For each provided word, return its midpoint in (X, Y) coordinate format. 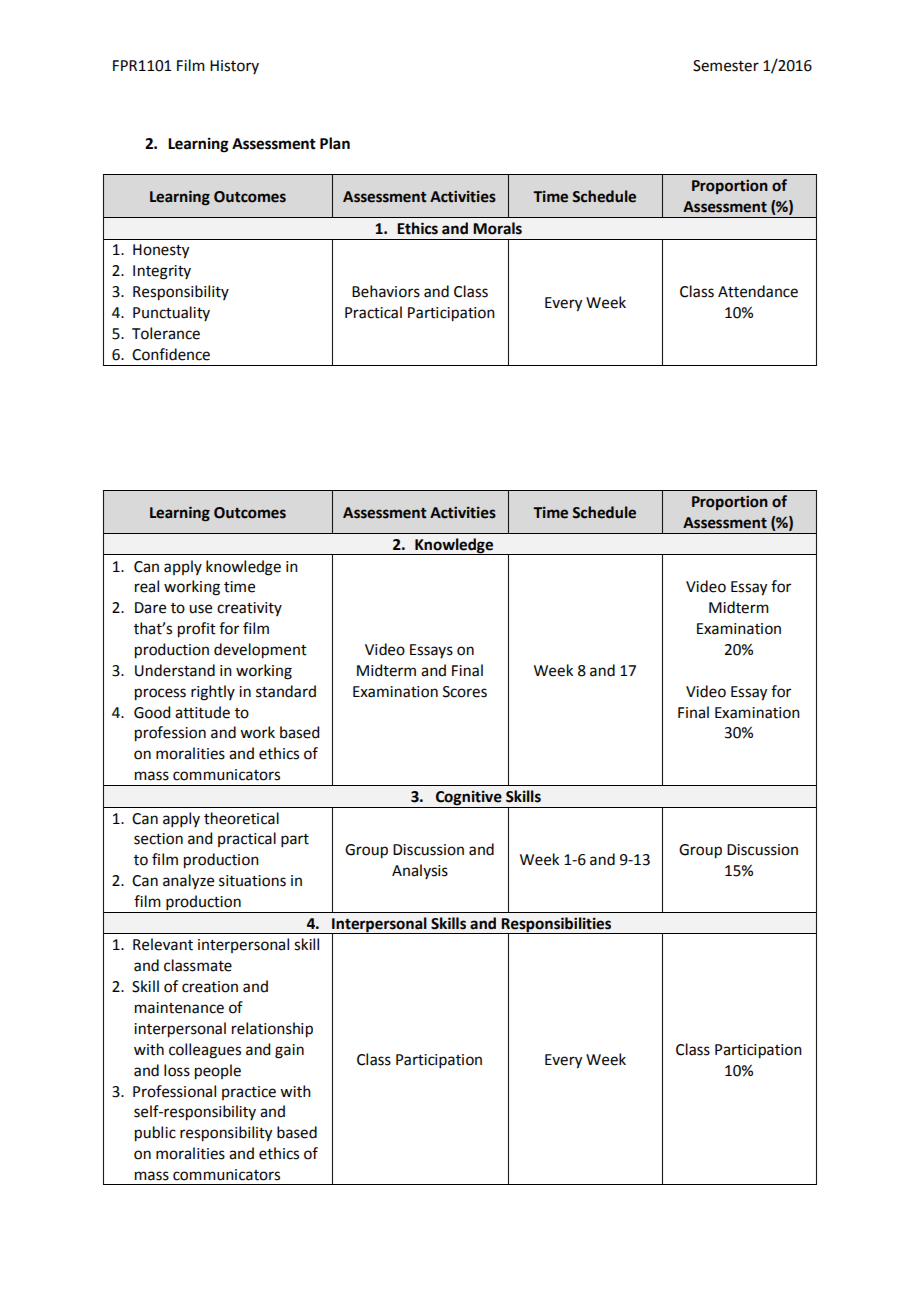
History (234, 67)
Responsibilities (557, 925)
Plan (335, 143)
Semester (726, 66)
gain (289, 1051)
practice (249, 1093)
